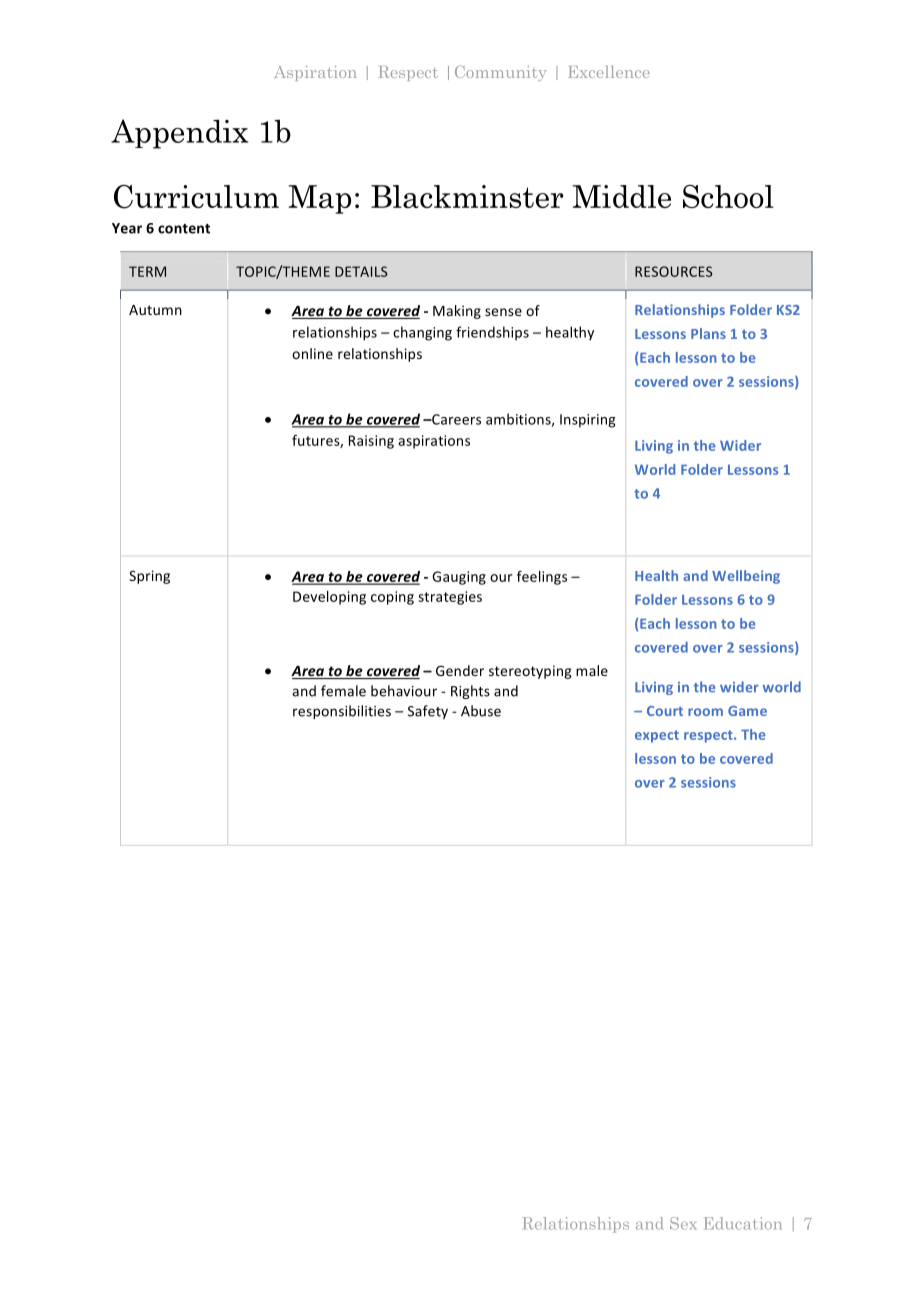  What do you see at coordinates (179, 134) in the document?
I see `Appendix` at bounding box center [179, 134].
